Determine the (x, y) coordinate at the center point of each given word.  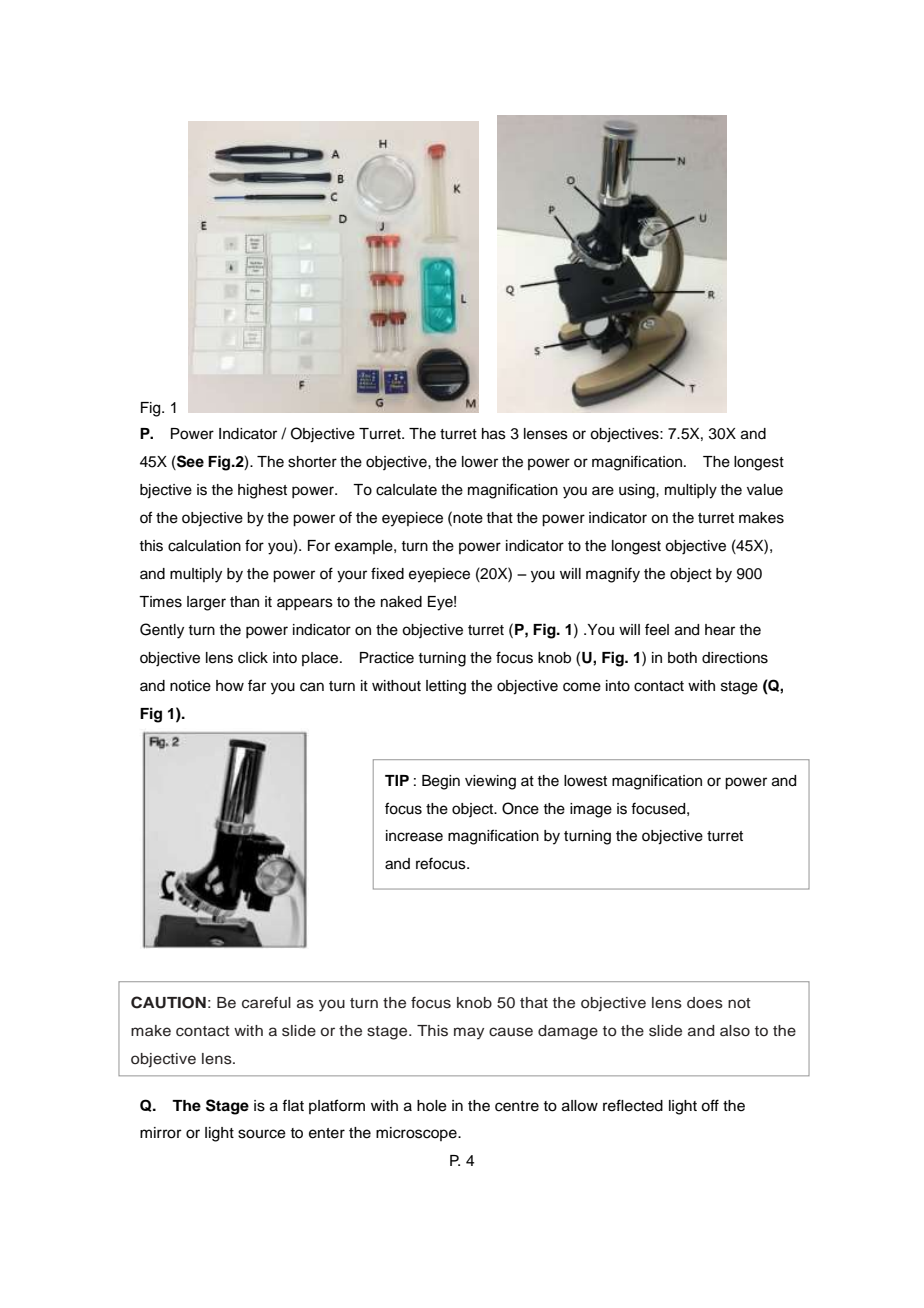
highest (262, 491)
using (638, 491)
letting (446, 687)
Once (520, 808)
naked (401, 602)
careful (266, 1003)
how (230, 686)
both (682, 658)
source (262, 1134)
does (705, 1003)
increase (414, 836)
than (244, 602)
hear (720, 630)
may (469, 1033)
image (591, 810)
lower (480, 462)
